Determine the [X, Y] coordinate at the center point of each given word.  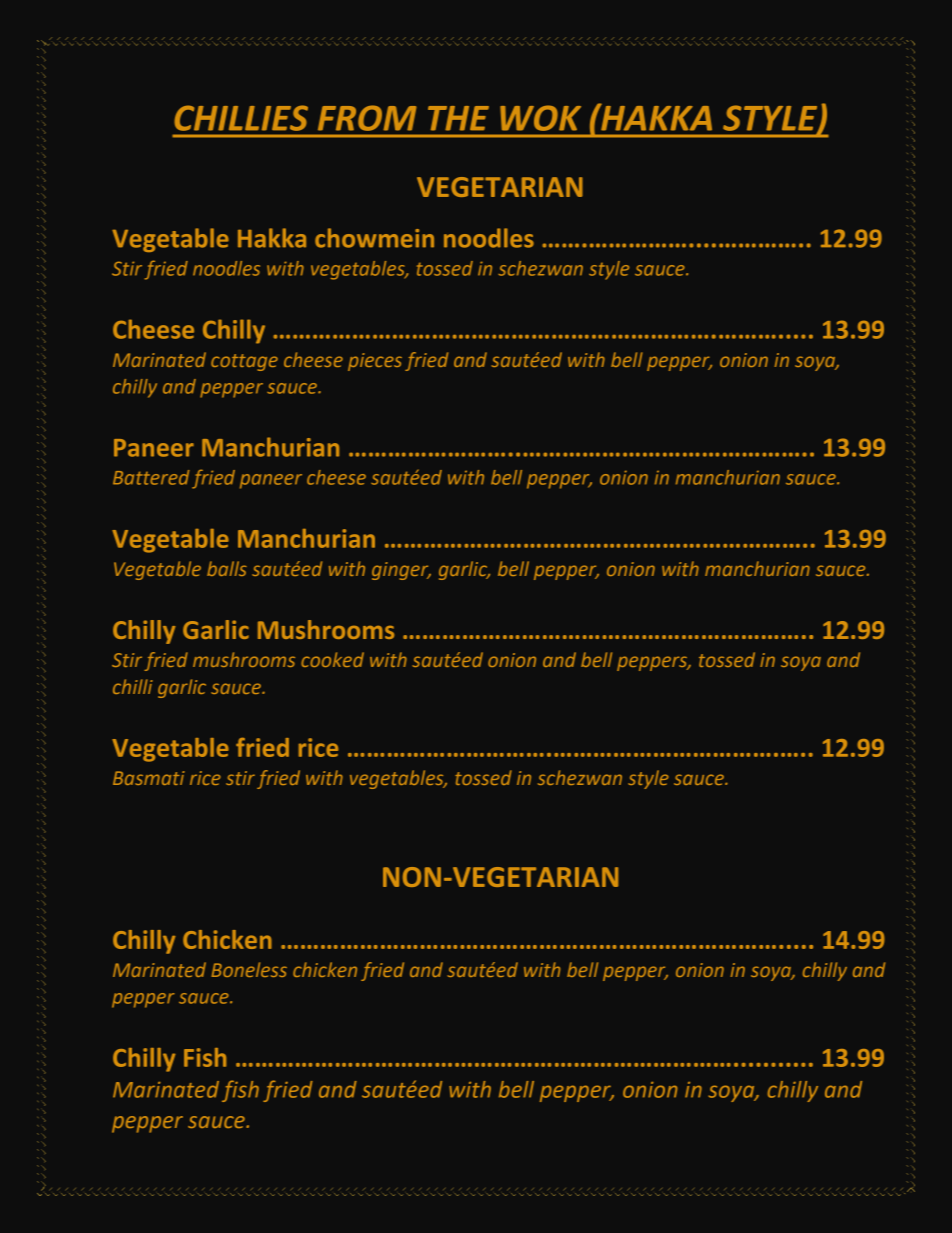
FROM [367, 118]
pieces [375, 362]
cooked [332, 659]
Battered [151, 477]
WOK [540, 118]
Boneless [249, 969]
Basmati [149, 778]
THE [458, 118]
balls [227, 568]
